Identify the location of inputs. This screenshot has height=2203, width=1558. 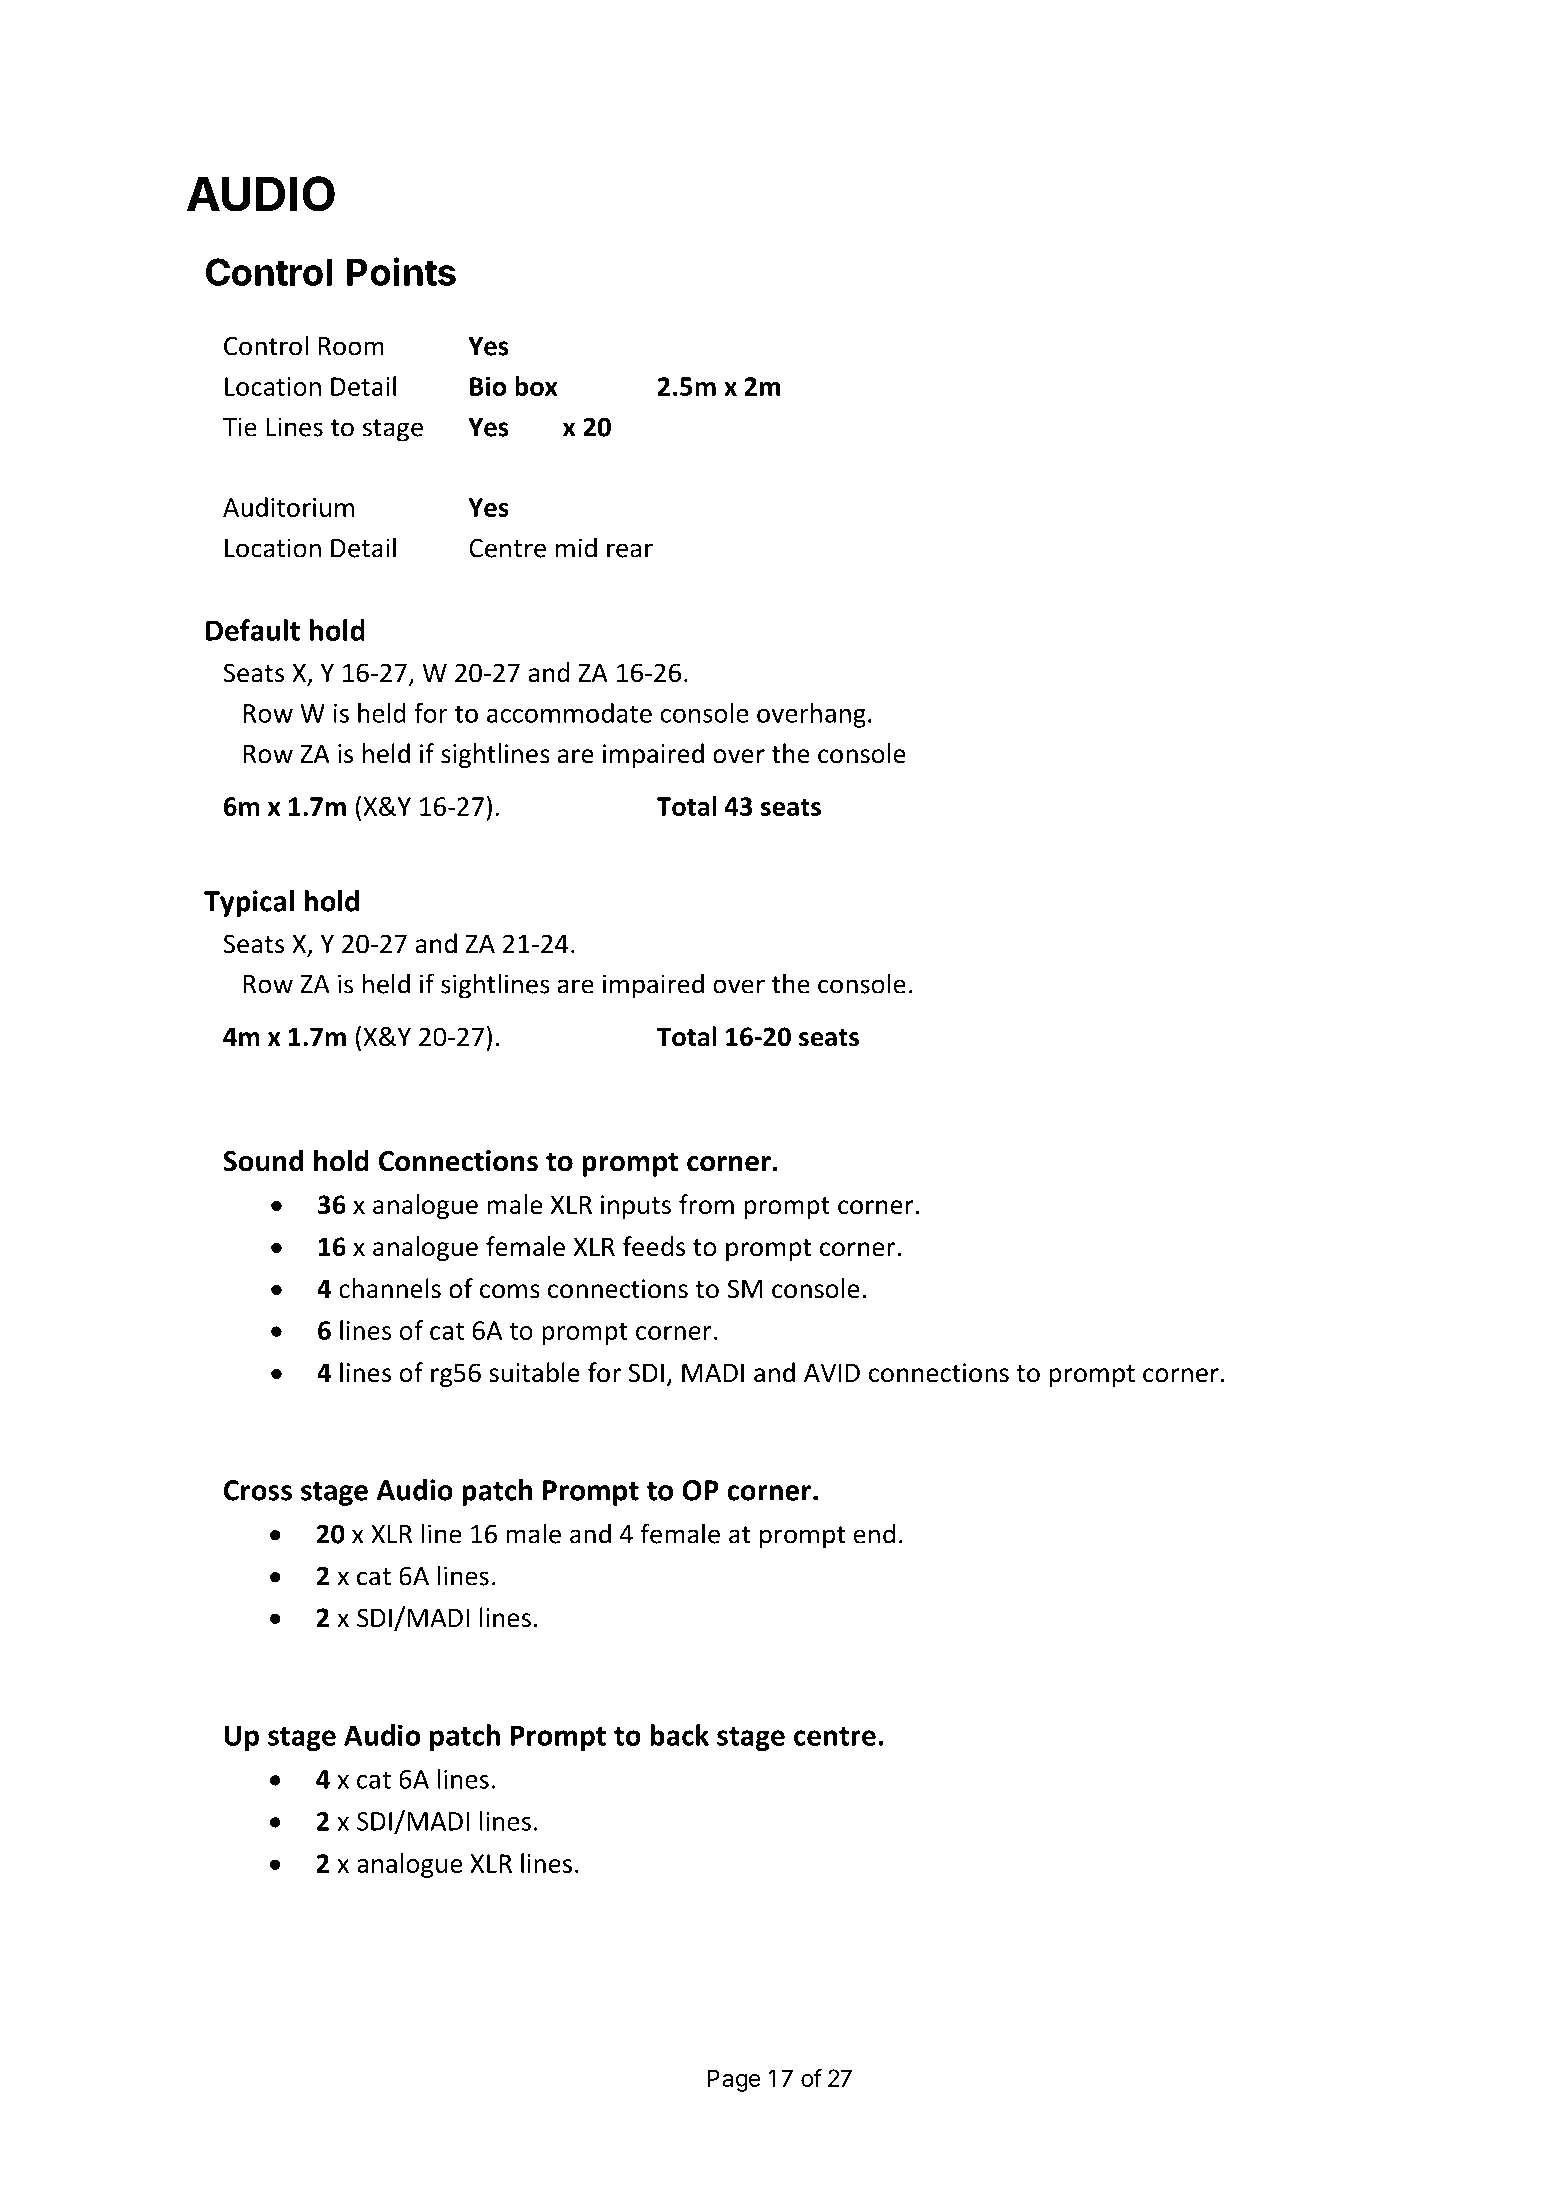
(636, 1207).
